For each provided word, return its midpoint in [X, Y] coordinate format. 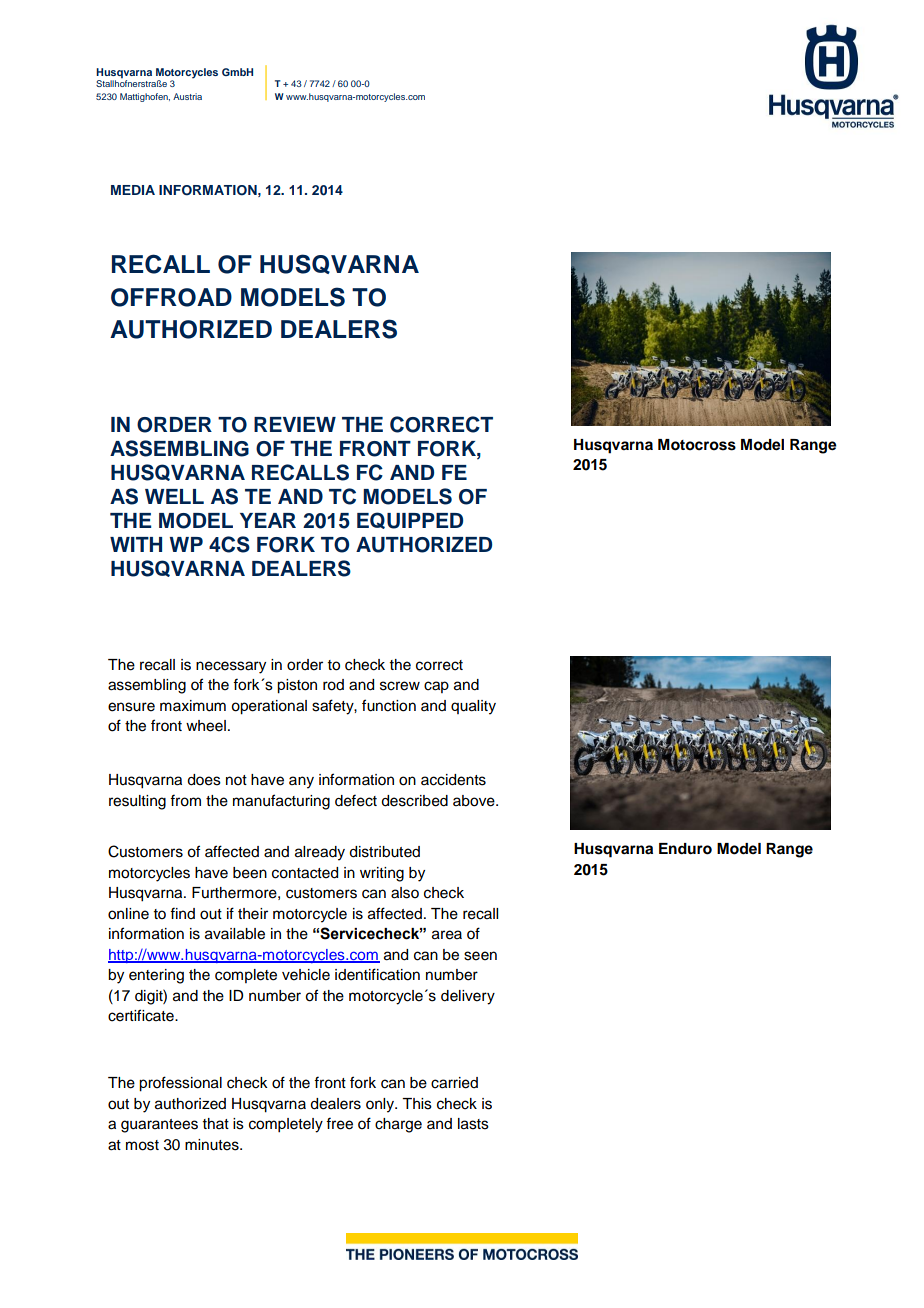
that [216, 1123]
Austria [187, 96]
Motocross [697, 445]
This [417, 1104]
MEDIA [133, 190]
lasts [473, 1124]
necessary [231, 667]
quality [473, 707]
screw [400, 686]
